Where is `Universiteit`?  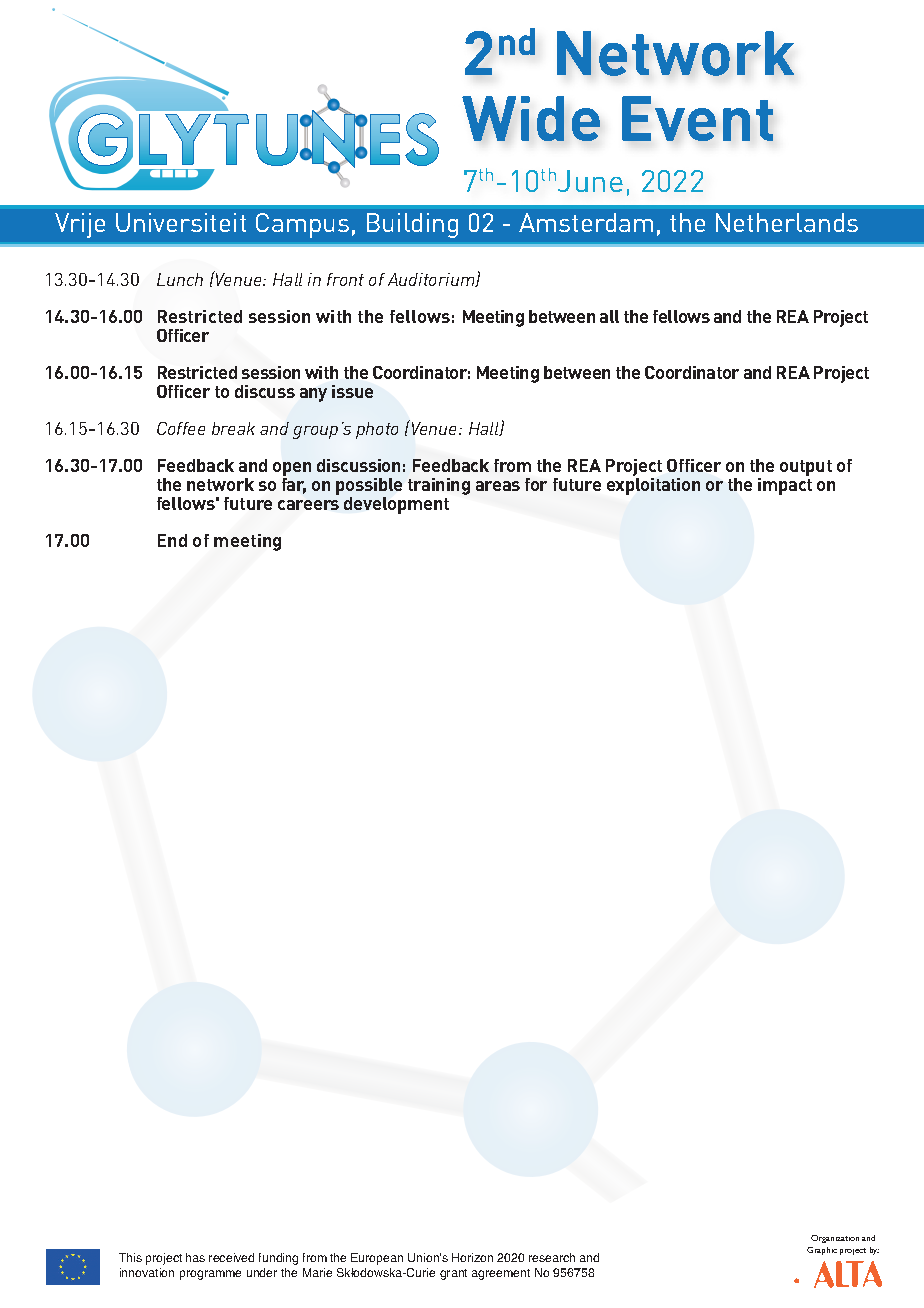 Universiteit is located at coordinates (181, 222).
